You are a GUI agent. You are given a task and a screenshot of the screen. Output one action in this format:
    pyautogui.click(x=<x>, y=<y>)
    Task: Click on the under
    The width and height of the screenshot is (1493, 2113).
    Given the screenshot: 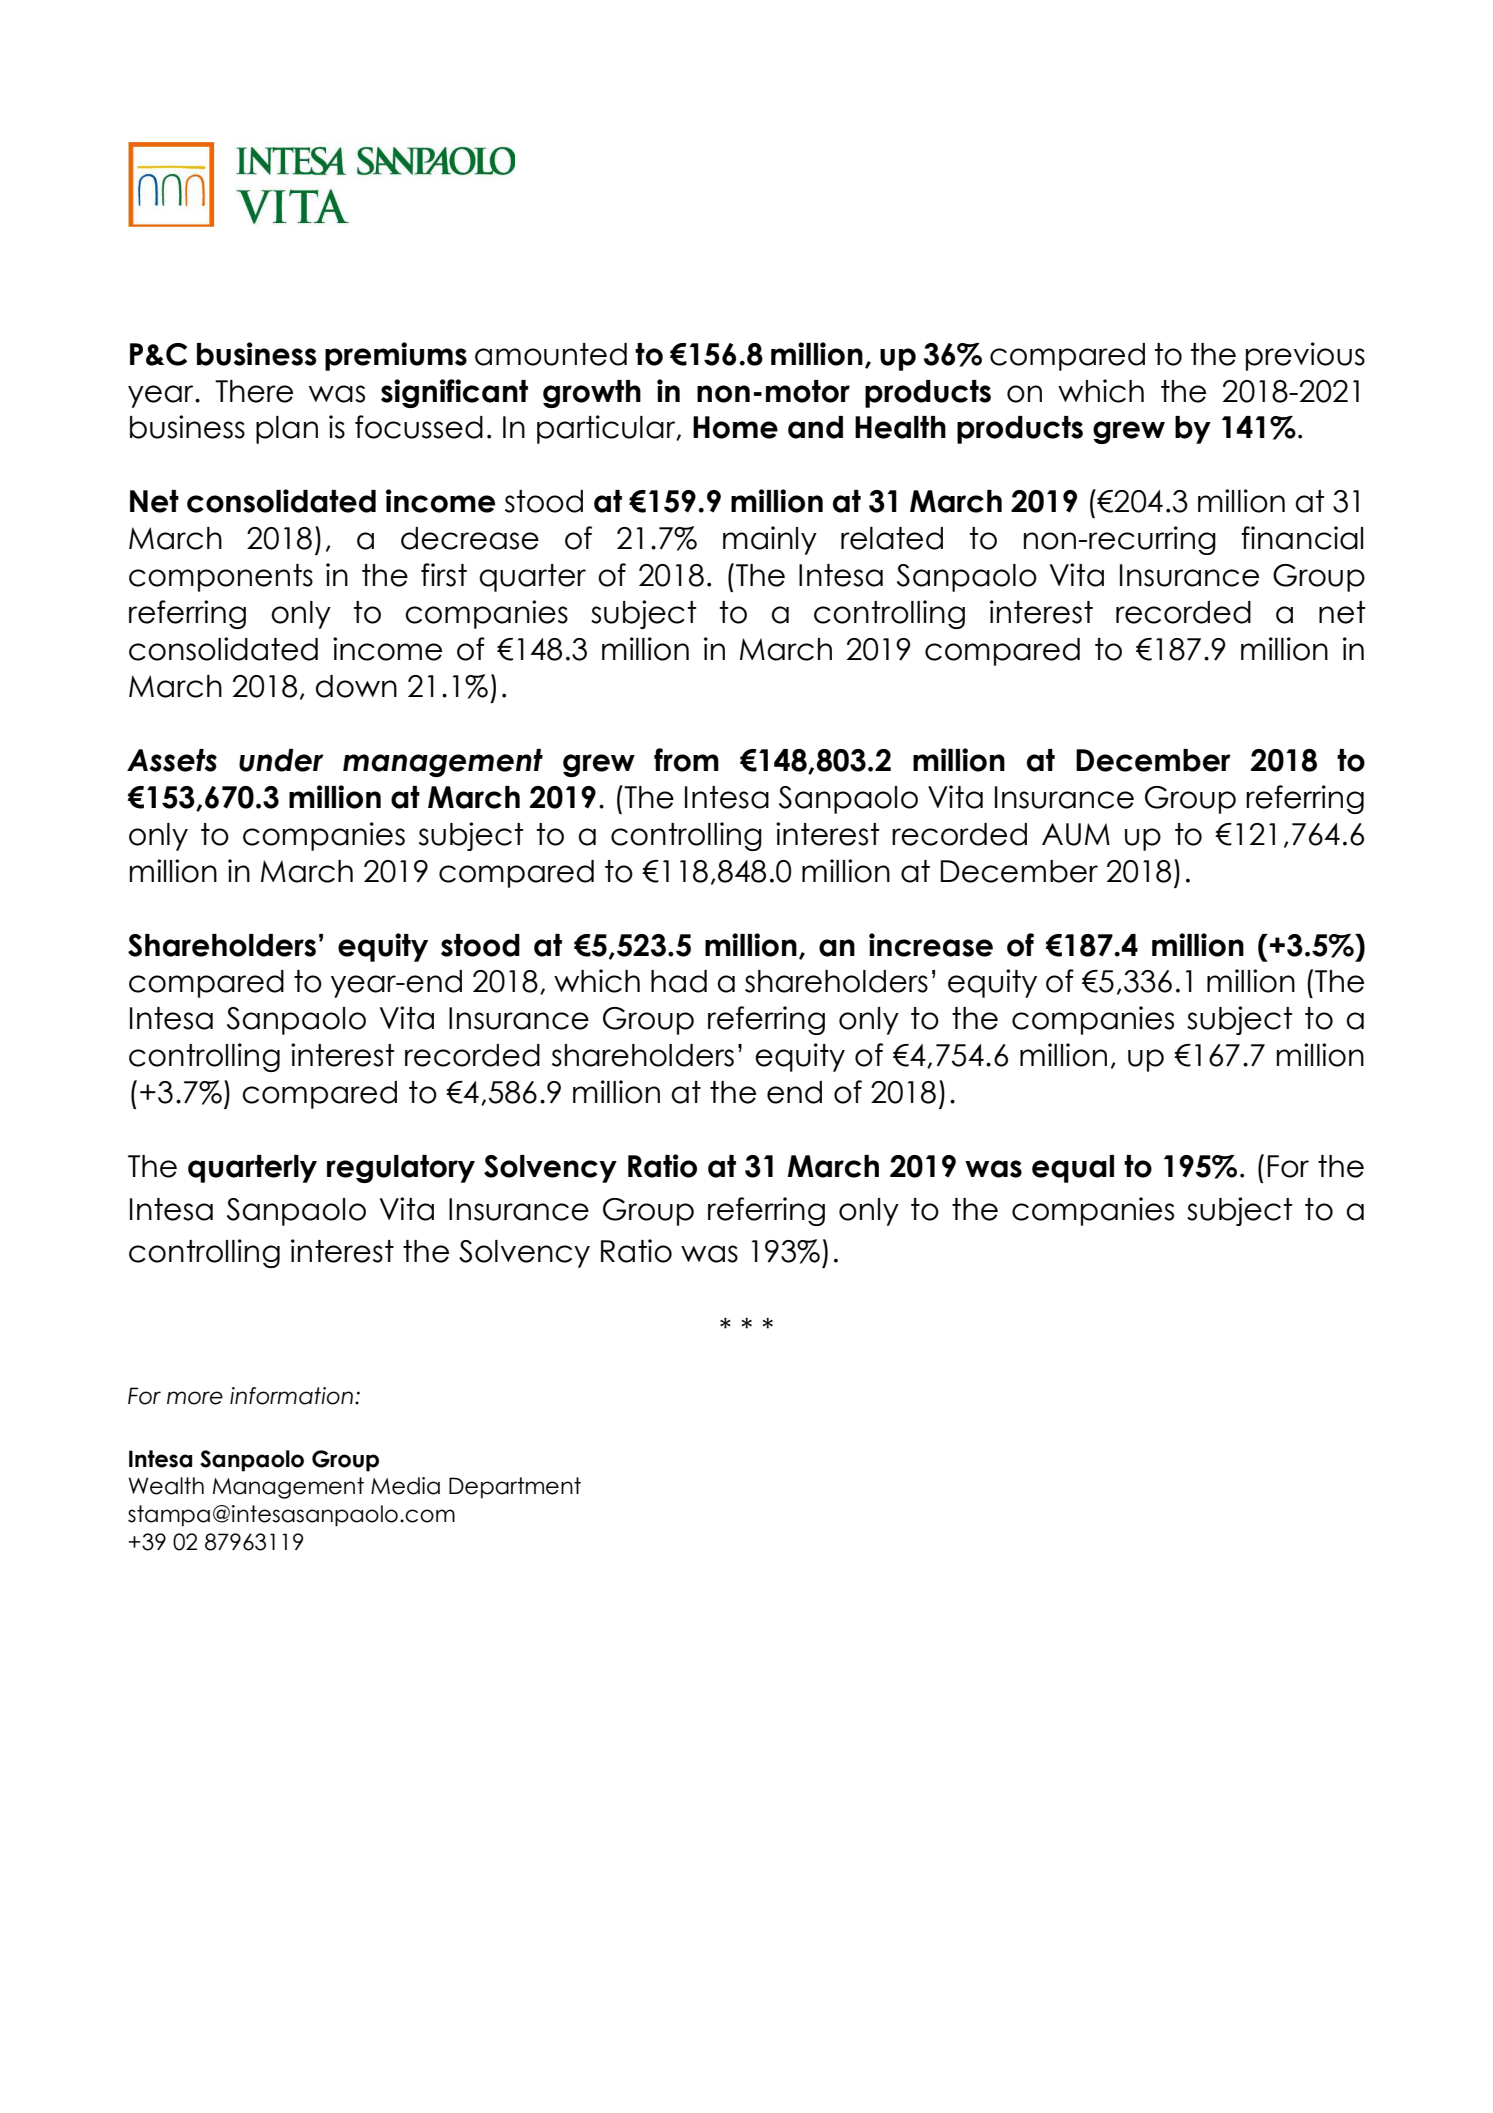 What is the action you would take?
    pyautogui.click(x=281, y=760)
